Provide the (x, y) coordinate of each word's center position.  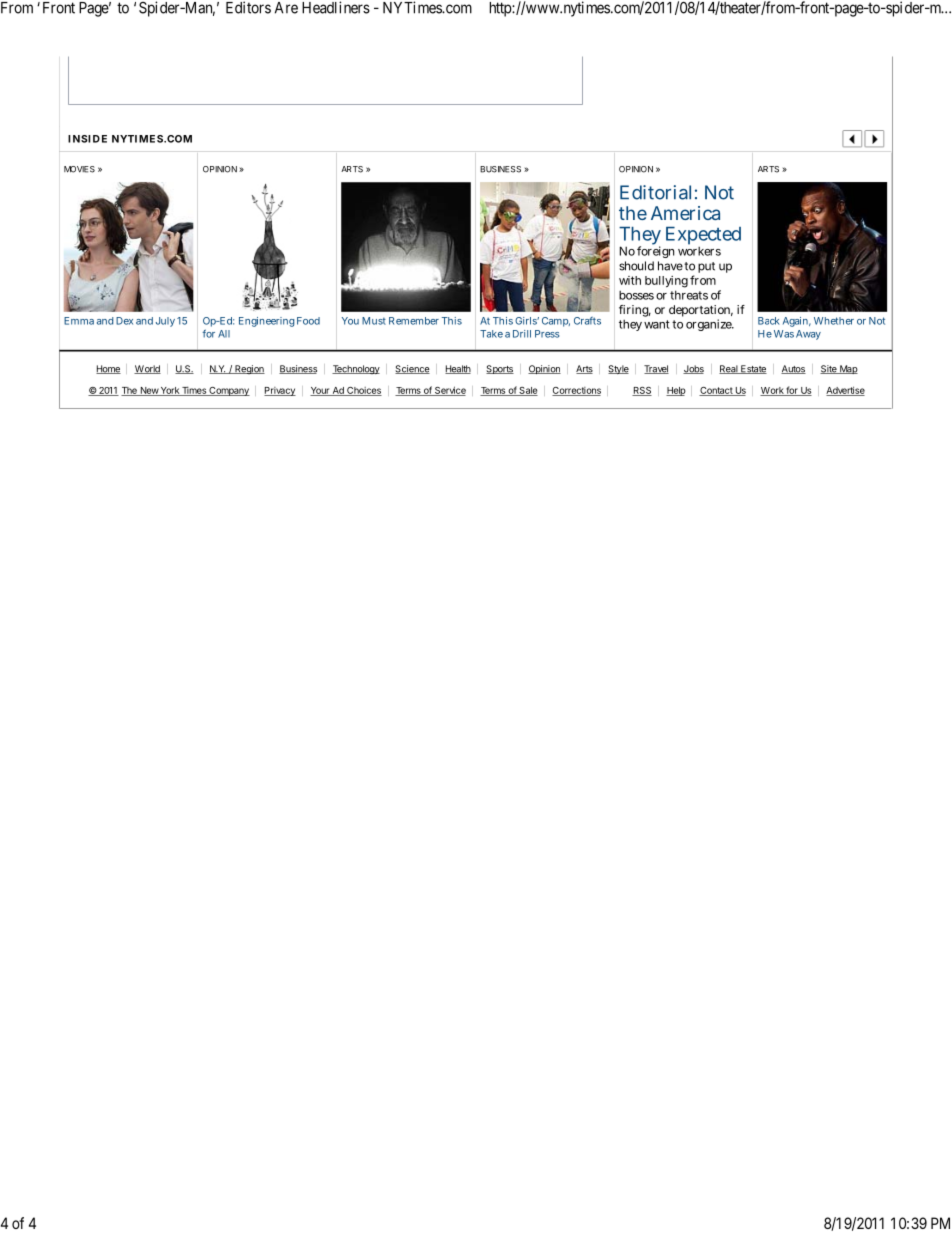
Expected (703, 237)
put (706, 267)
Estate (753, 369)
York (170, 391)
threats (689, 295)
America (685, 213)
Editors (248, 7)
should (636, 266)
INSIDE (87, 139)
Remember (414, 321)
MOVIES (79, 169)
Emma (79, 321)
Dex (124, 321)
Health (458, 369)
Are (286, 8)
